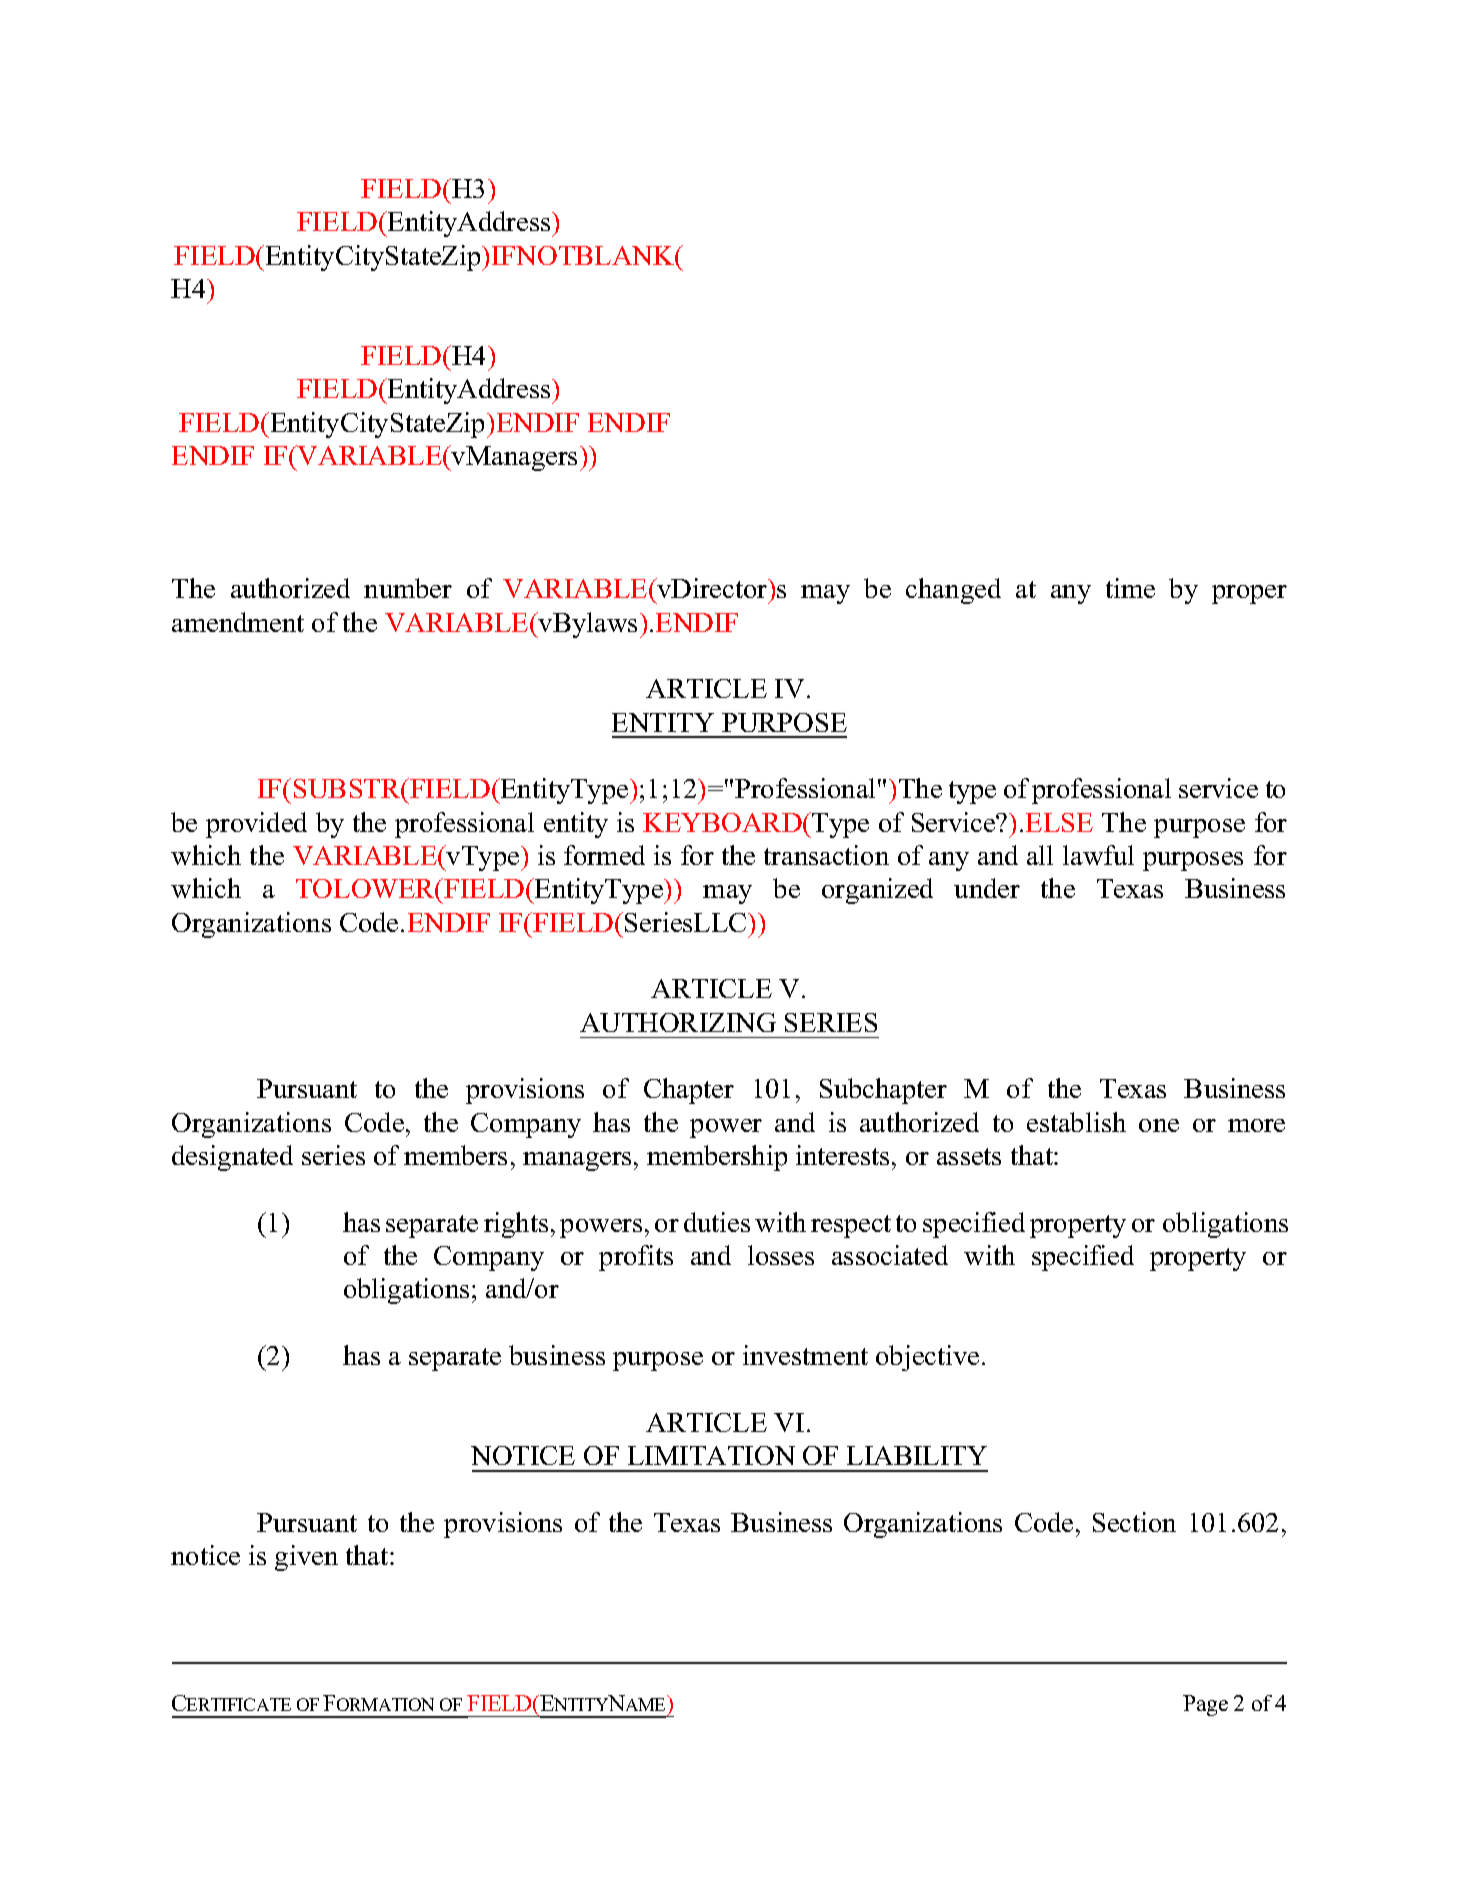  I want to click on designated, so click(232, 1158).
